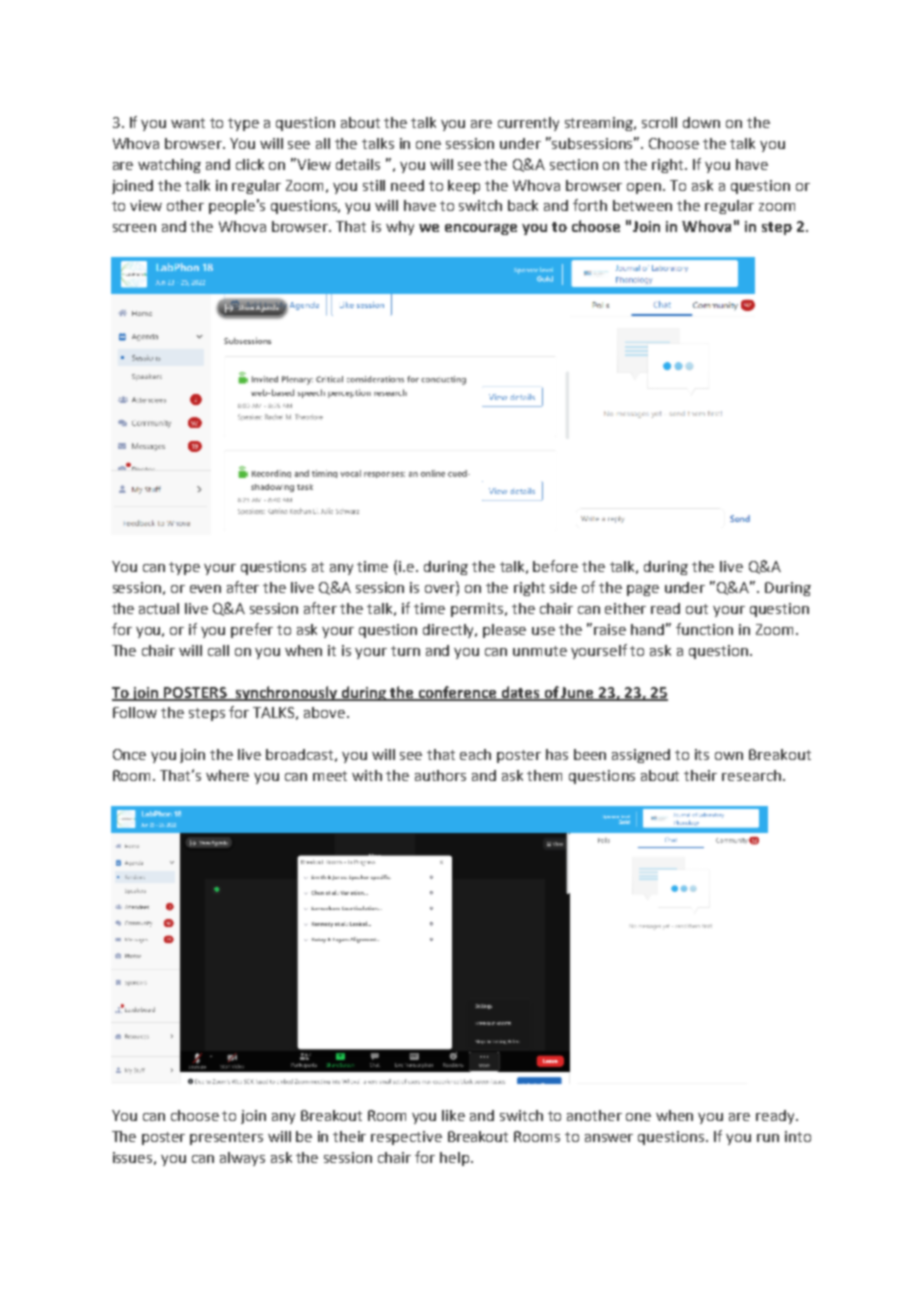 This screenshot has width=924, height=1308. Describe the element at coordinates (701, 122) in the screenshot. I see `down` at that location.
